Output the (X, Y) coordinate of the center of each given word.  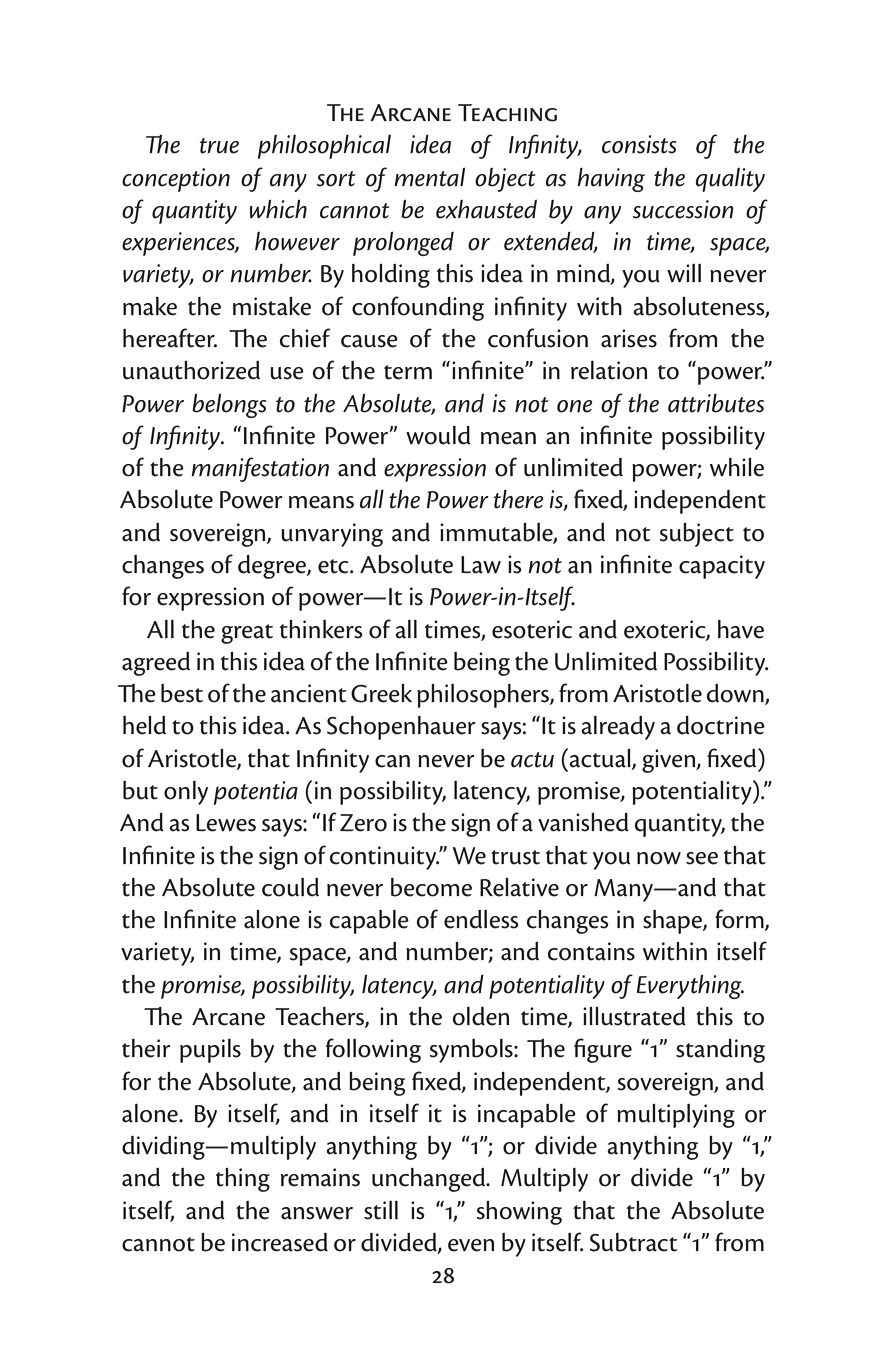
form (740, 920)
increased (280, 1242)
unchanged (430, 1180)
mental (429, 177)
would (438, 435)
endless (481, 919)
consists (639, 144)
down (736, 694)
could (290, 887)
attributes (716, 403)
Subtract (634, 1242)
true (219, 146)
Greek (381, 693)
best (182, 693)
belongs (229, 405)
